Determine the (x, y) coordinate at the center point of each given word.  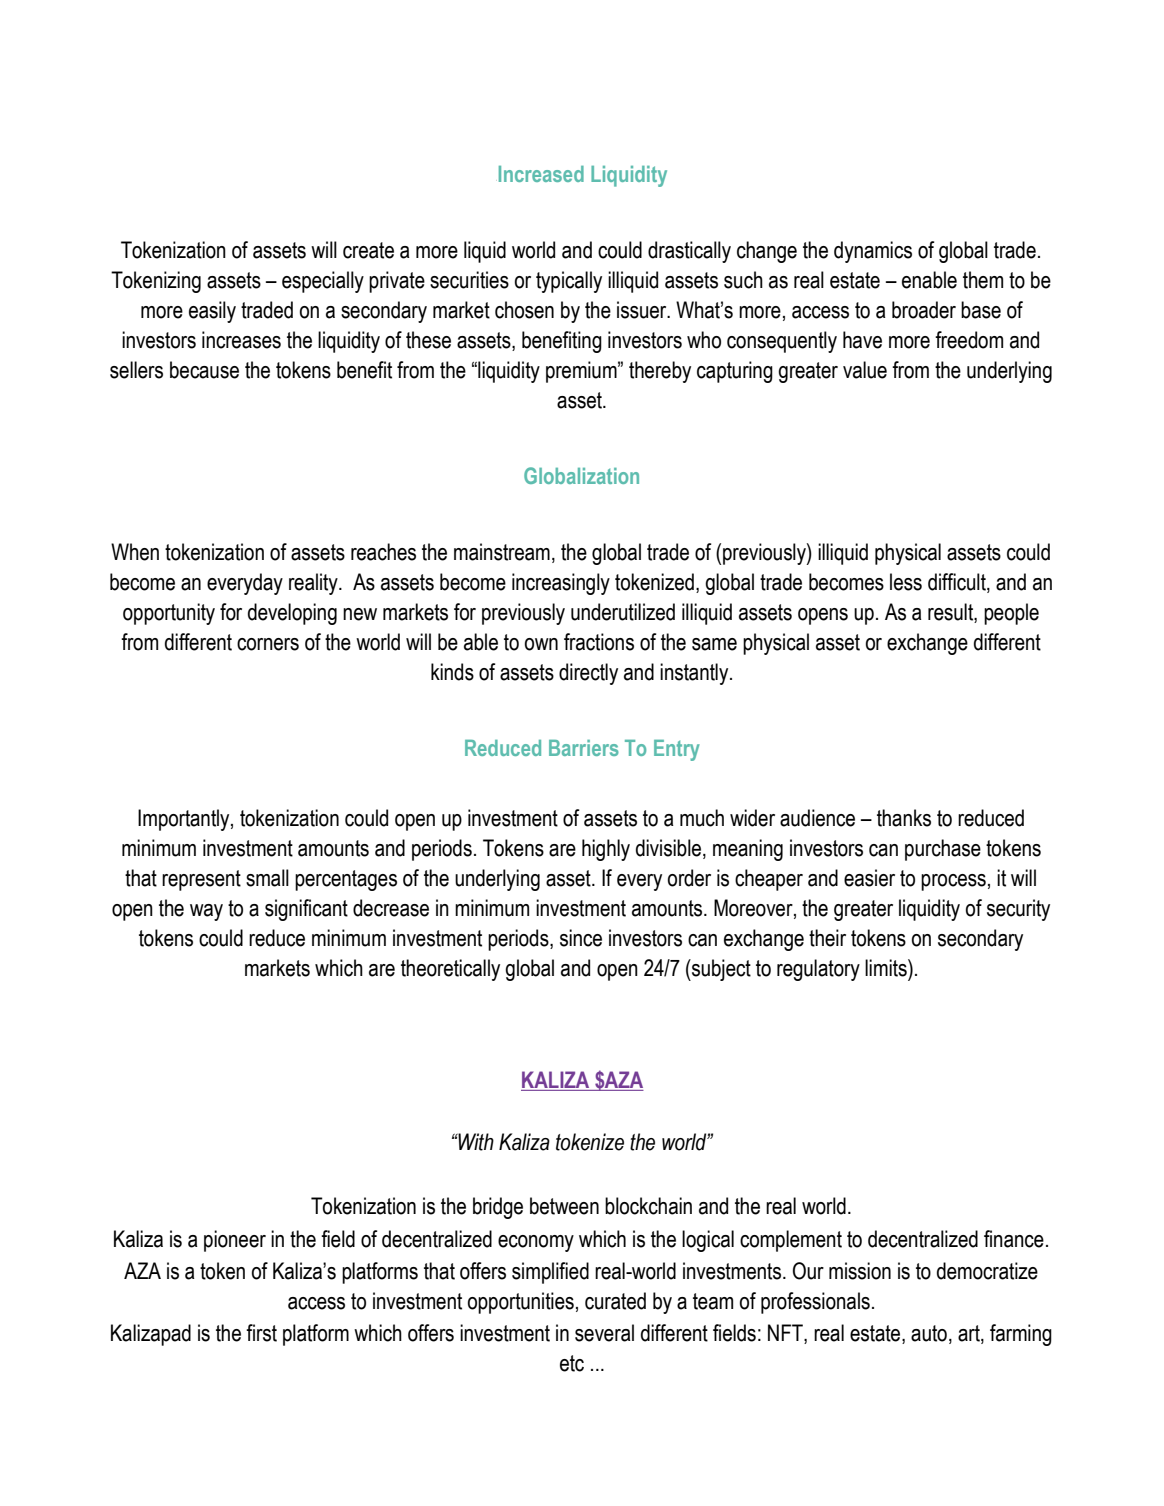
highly (606, 850)
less (906, 582)
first (261, 1333)
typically (569, 282)
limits (887, 968)
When (135, 552)
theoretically (450, 970)
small (267, 878)
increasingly (561, 584)
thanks (904, 818)
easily (212, 312)
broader (924, 310)
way (206, 912)
